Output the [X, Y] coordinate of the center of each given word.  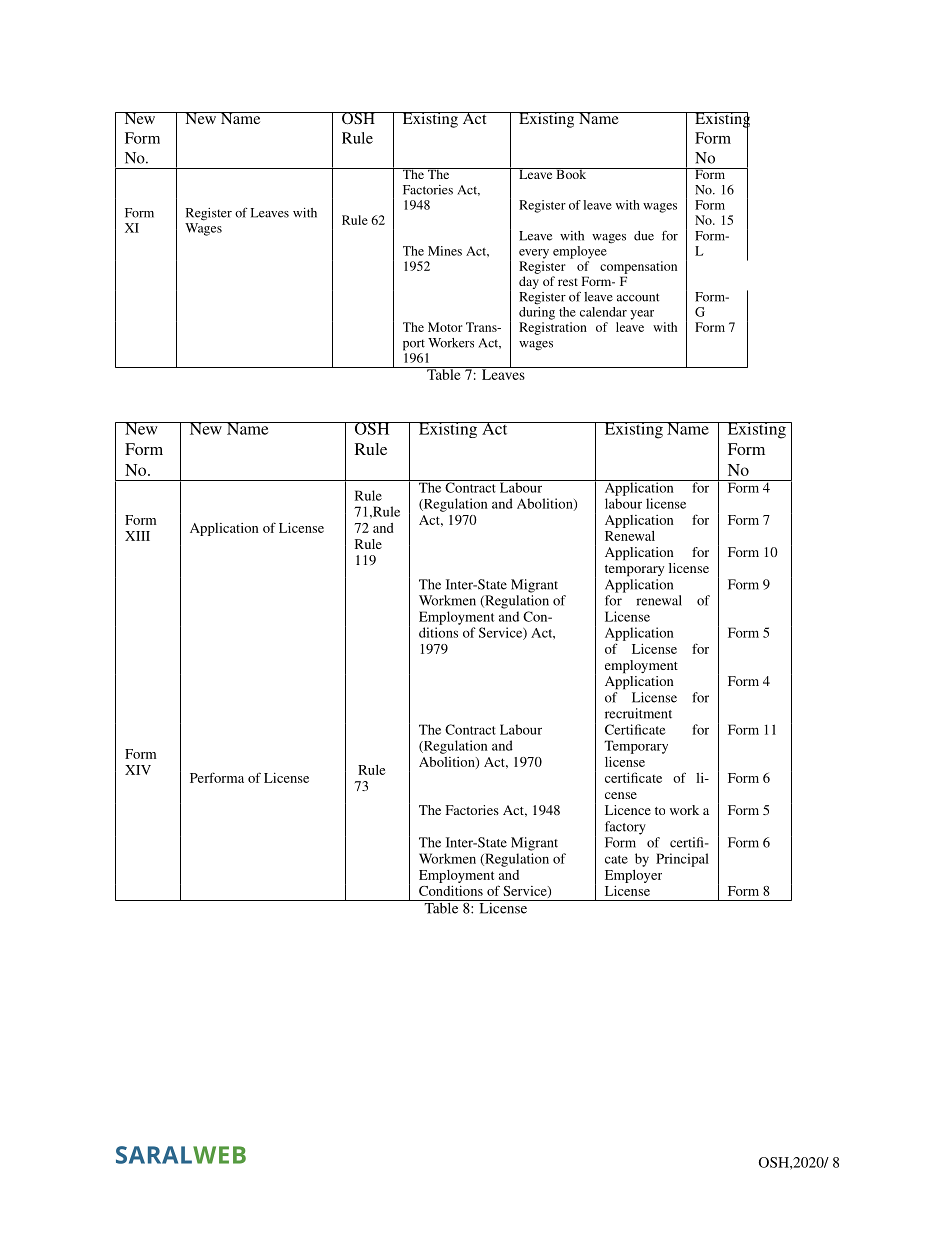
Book [571, 173]
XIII [137, 536]
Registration [553, 328]
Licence [628, 810]
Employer [633, 876]
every [534, 254]
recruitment [638, 713]
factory [625, 828]
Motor [445, 327]
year [642, 315]
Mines [445, 251]
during [537, 313]
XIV [138, 770]
